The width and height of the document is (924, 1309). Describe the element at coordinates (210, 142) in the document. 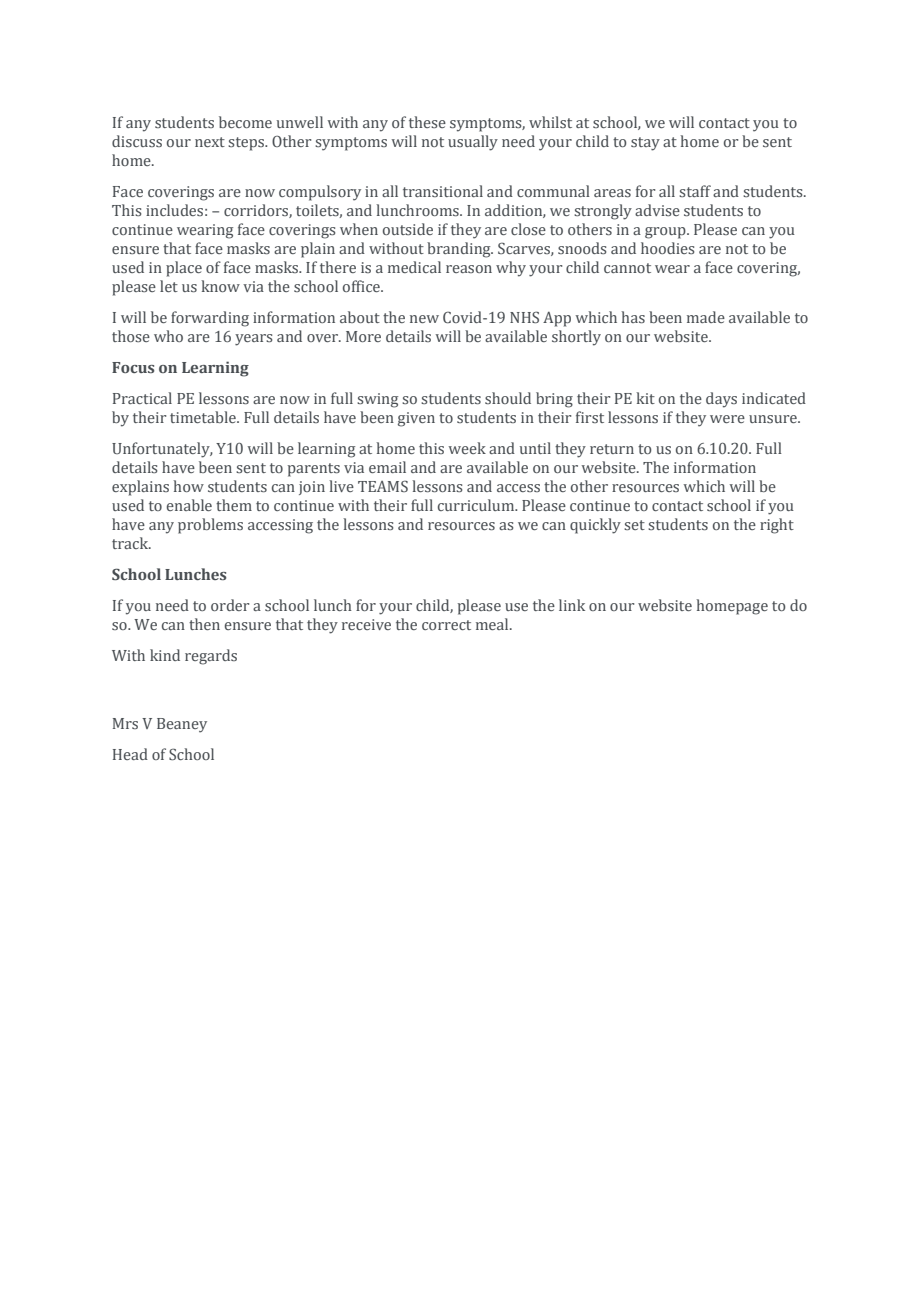

I see `next` at that location.
